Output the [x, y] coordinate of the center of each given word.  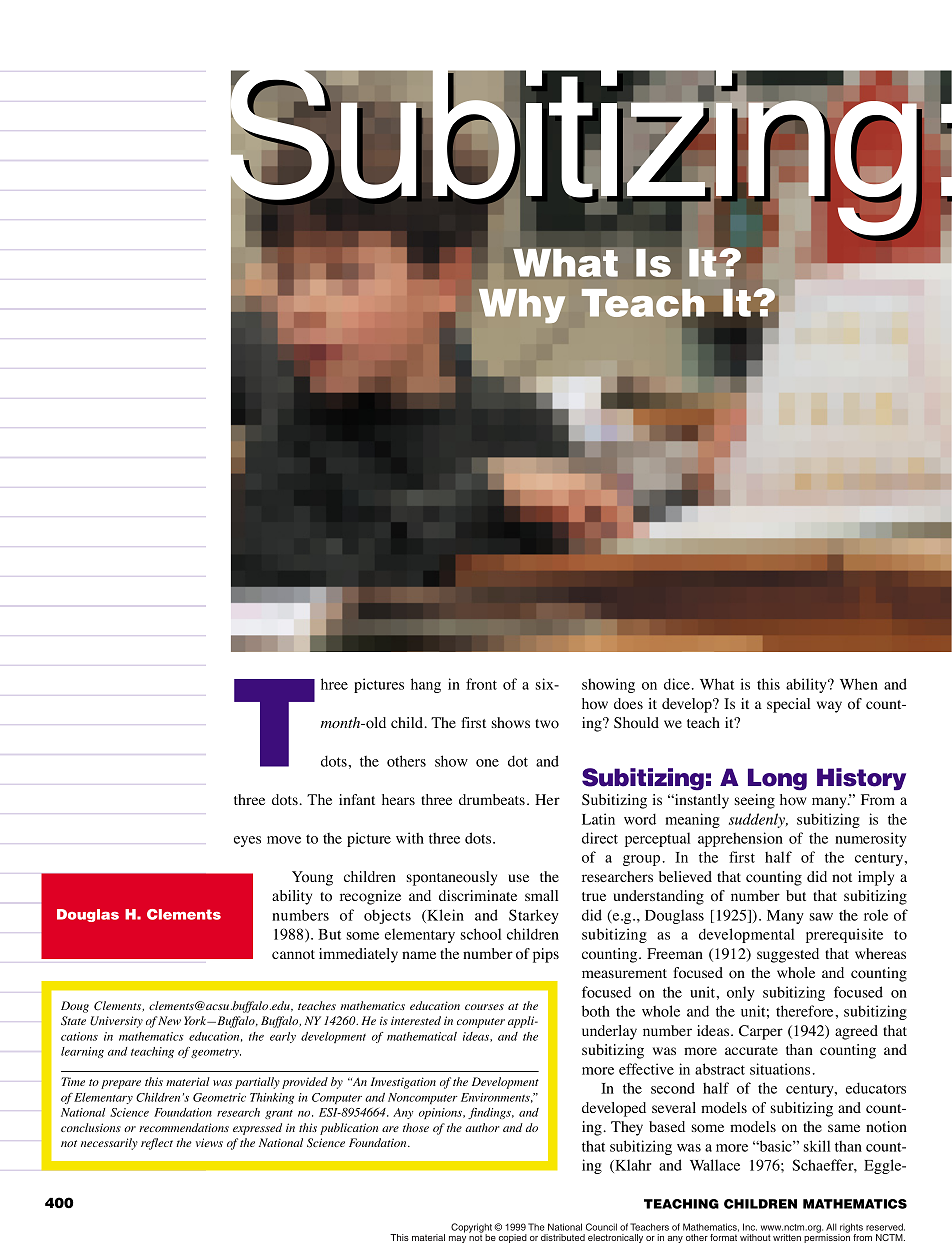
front [481, 684]
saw [821, 917]
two [547, 723]
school [481, 934]
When [859, 684]
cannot [293, 955]
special [788, 705]
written [787, 1237]
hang [426, 685]
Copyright [471, 1229]
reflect [157, 1144]
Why [522, 306]
